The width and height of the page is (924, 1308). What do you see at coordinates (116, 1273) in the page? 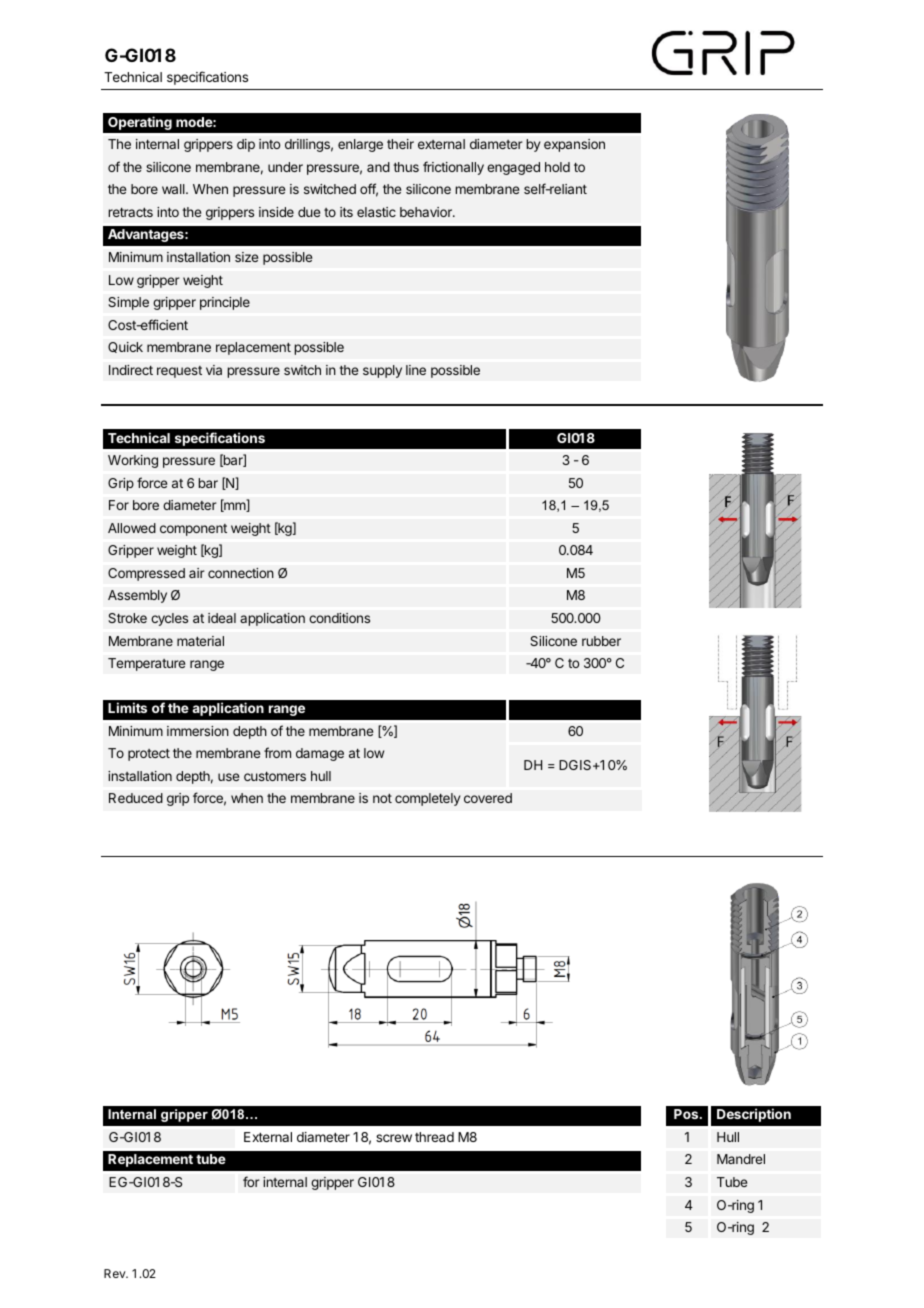
I see `Rev` at bounding box center [116, 1273].
